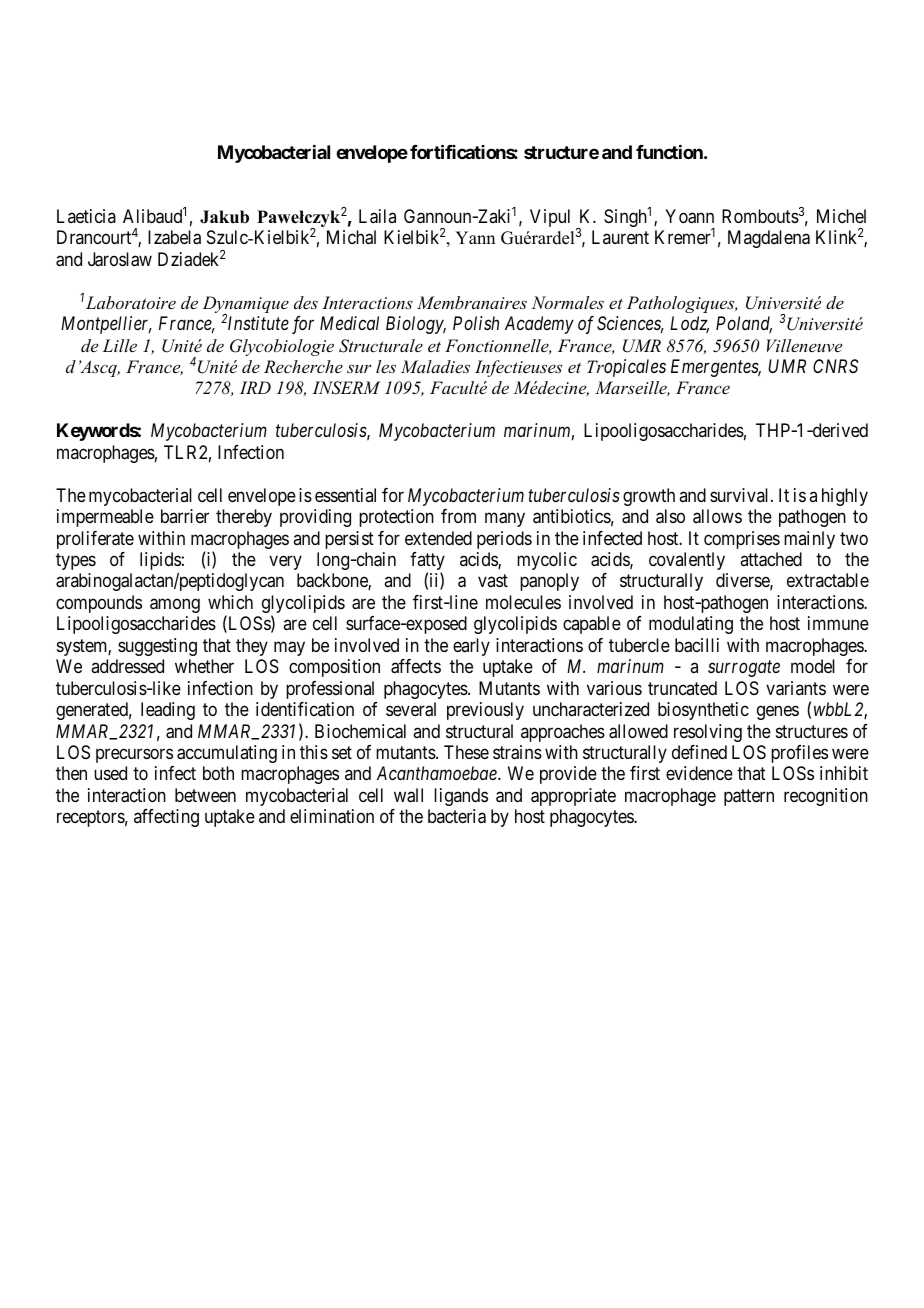 The height and width of the page is (1308, 924). Describe the element at coordinates (835, 366) in the page. I see `CNRS` at that location.
